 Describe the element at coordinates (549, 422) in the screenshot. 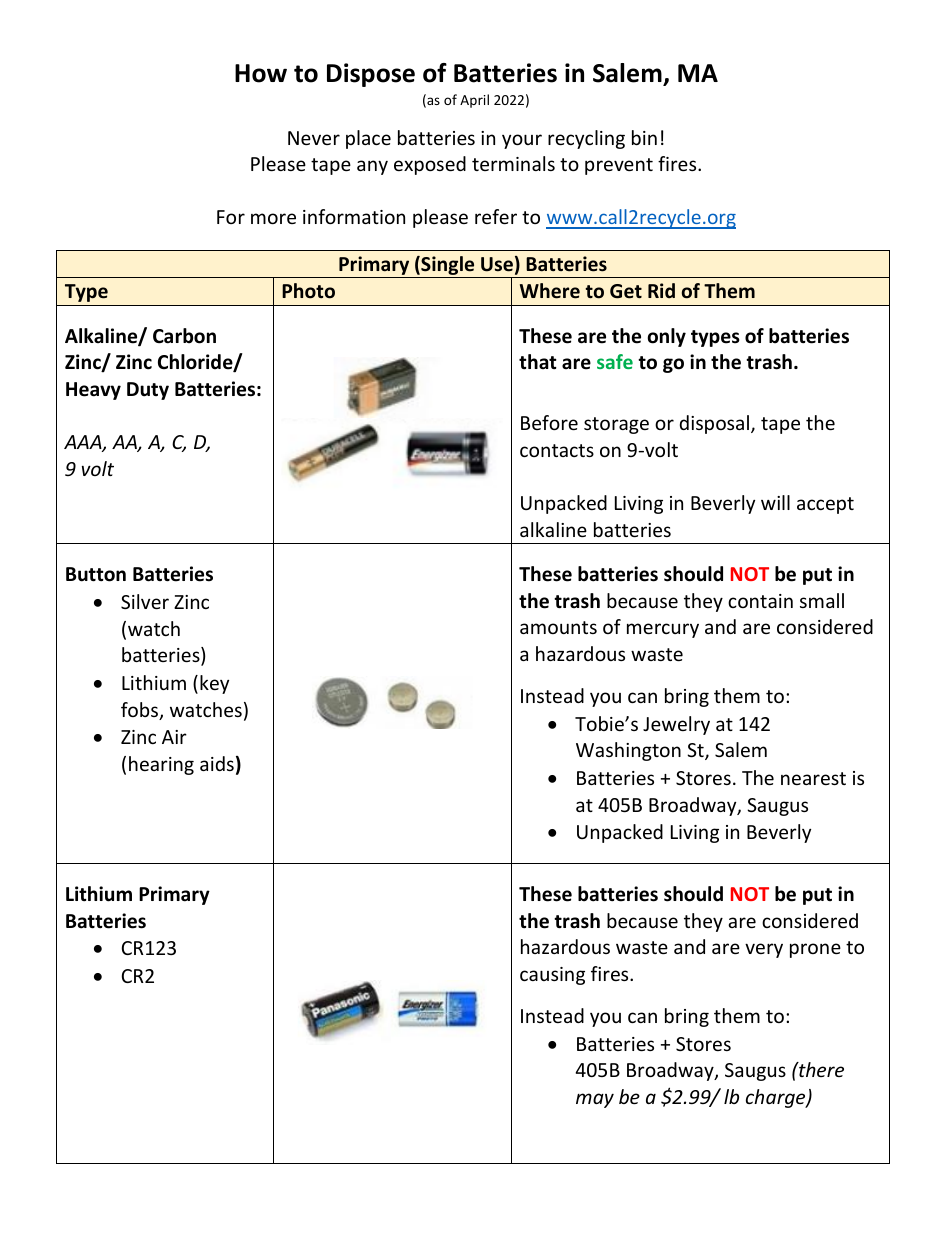

I see `Before` at that location.
